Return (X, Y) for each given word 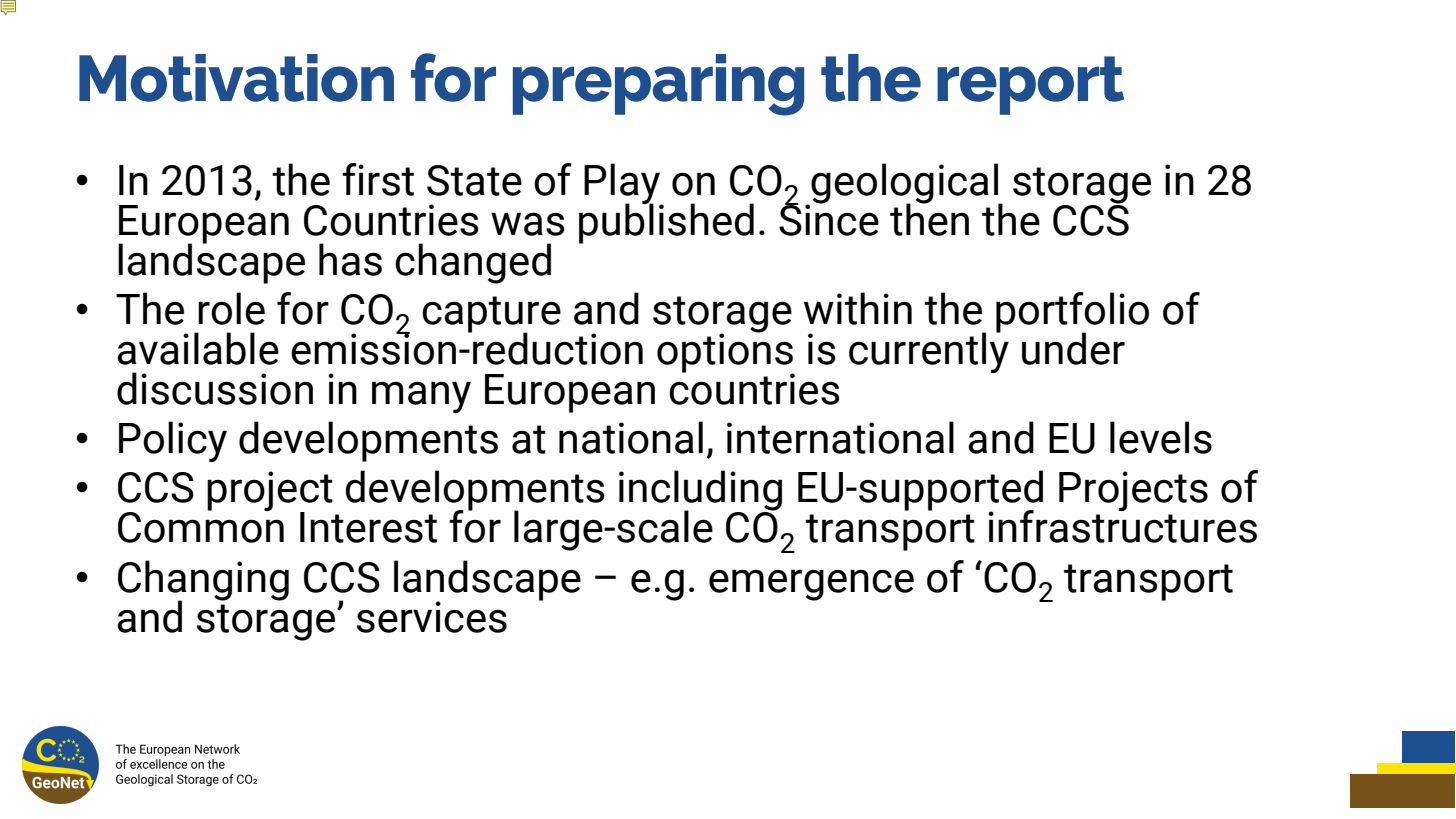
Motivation (236, 78)
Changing (203, 581)
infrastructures (1122, 525)
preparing (658, 85)
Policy (173, 441)
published (666, 222)
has (350, 259)
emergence (811, 585)
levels (1161, 437)
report (1030, 85)
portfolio (1072, 313)
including (700, 492)
